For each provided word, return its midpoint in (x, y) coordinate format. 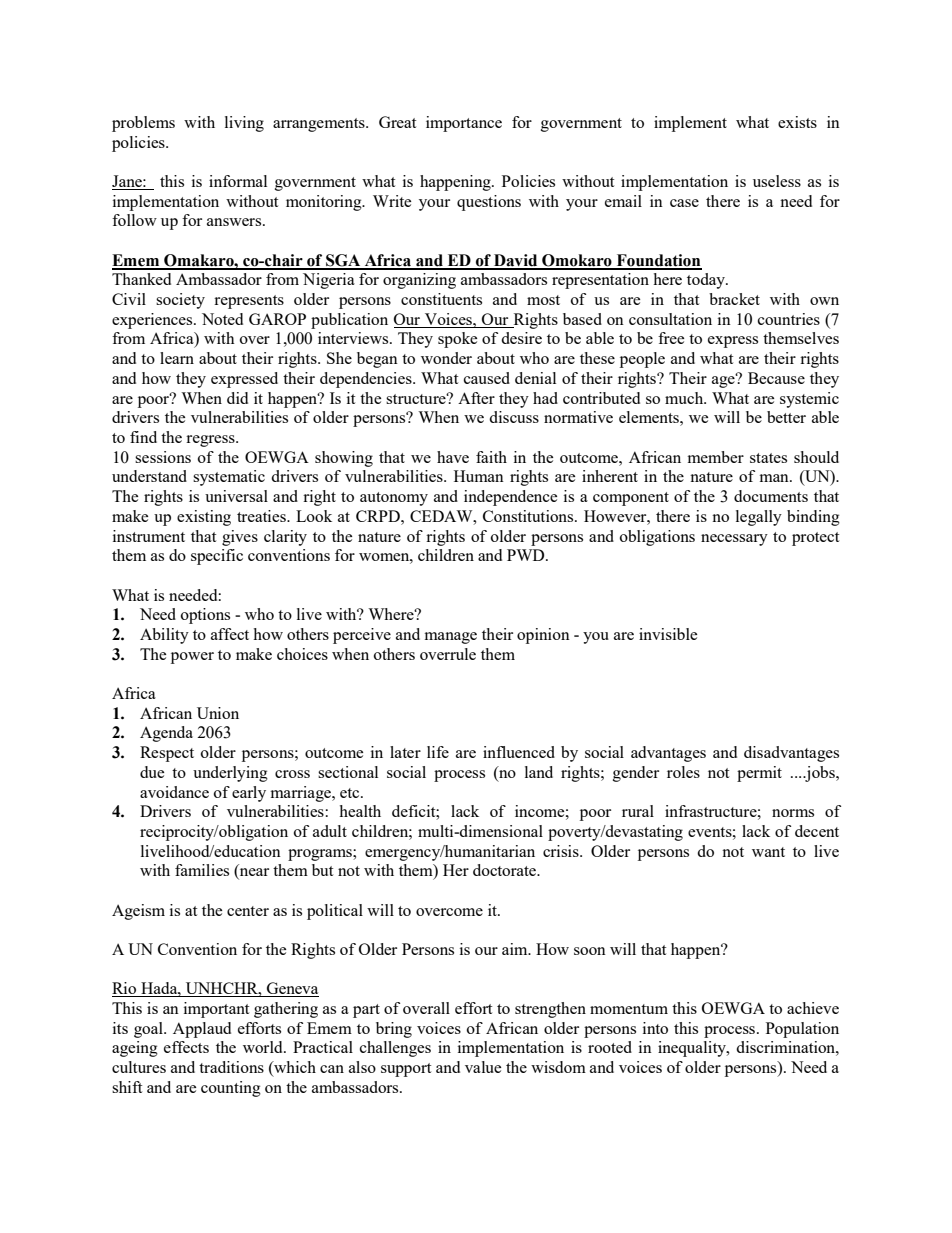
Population (802, 1030)
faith (491, 457)
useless (777, 181)
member (716, 457)
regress (211, 441)
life (438, 752)
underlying (230, 774)
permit (759, 774)
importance (464, 124)
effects (186, 1047)
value (483, 1067)
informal (238, 181)
